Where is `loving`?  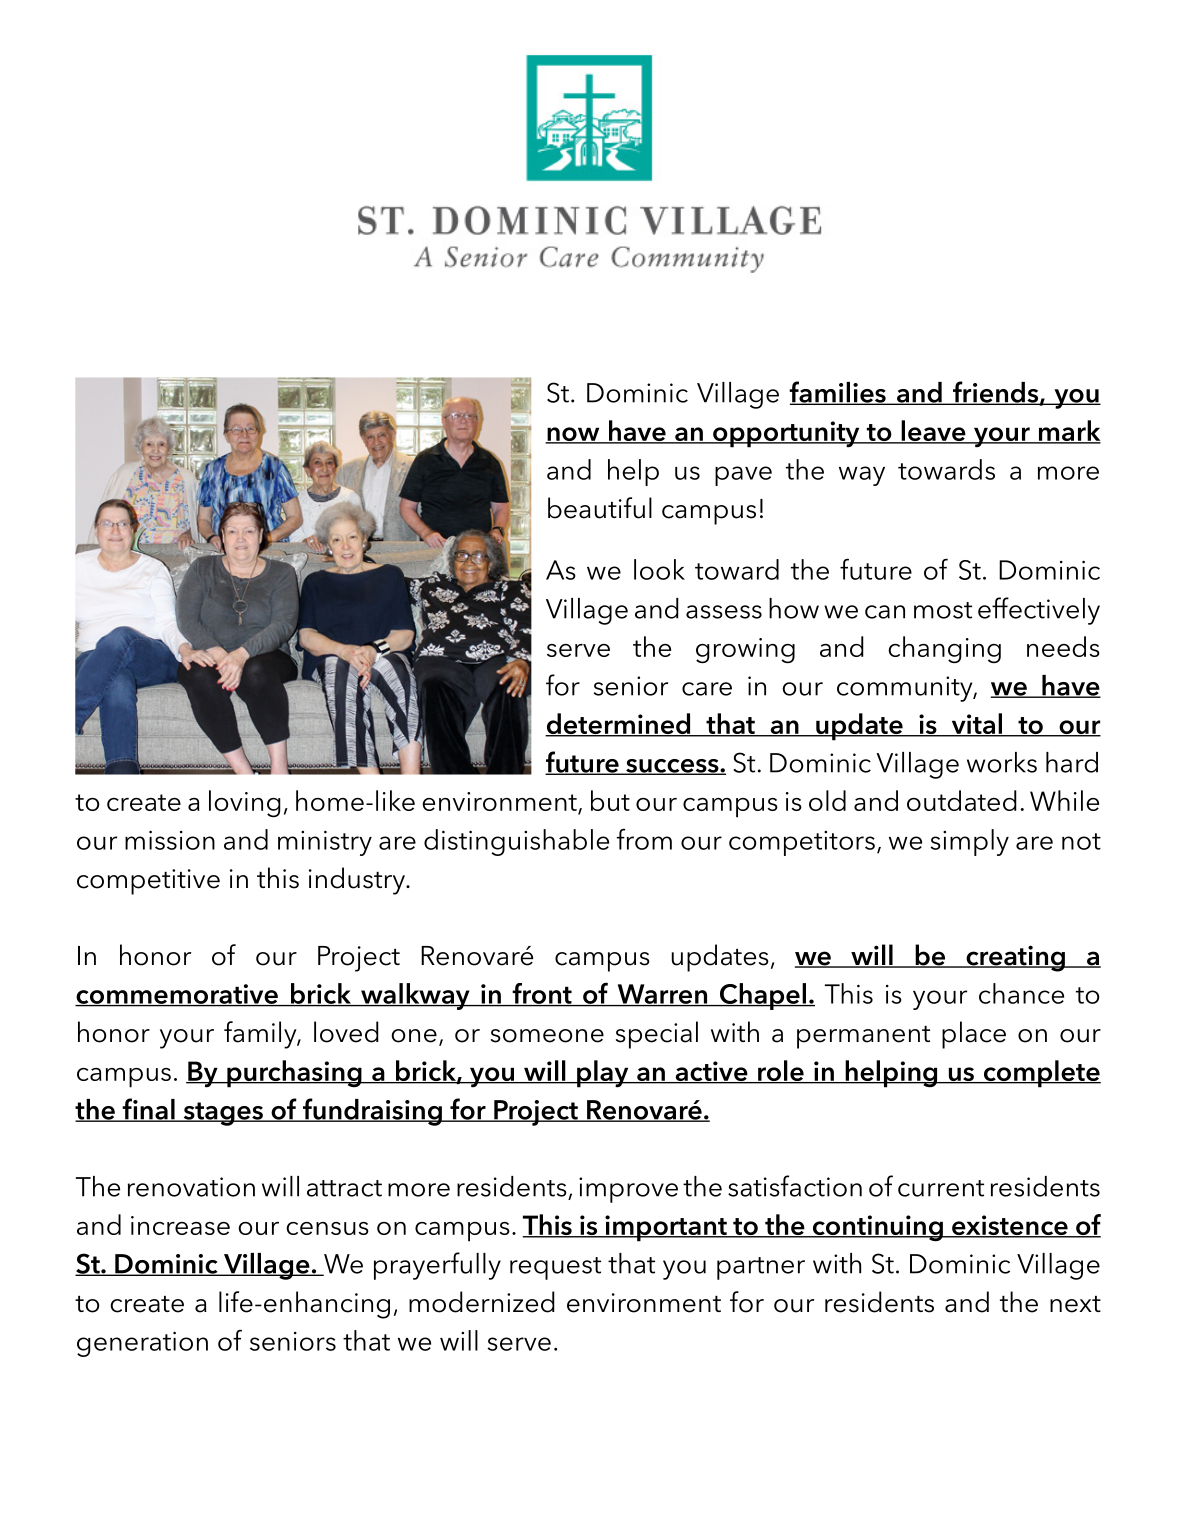 loving is located at coordinates (245, 804).
